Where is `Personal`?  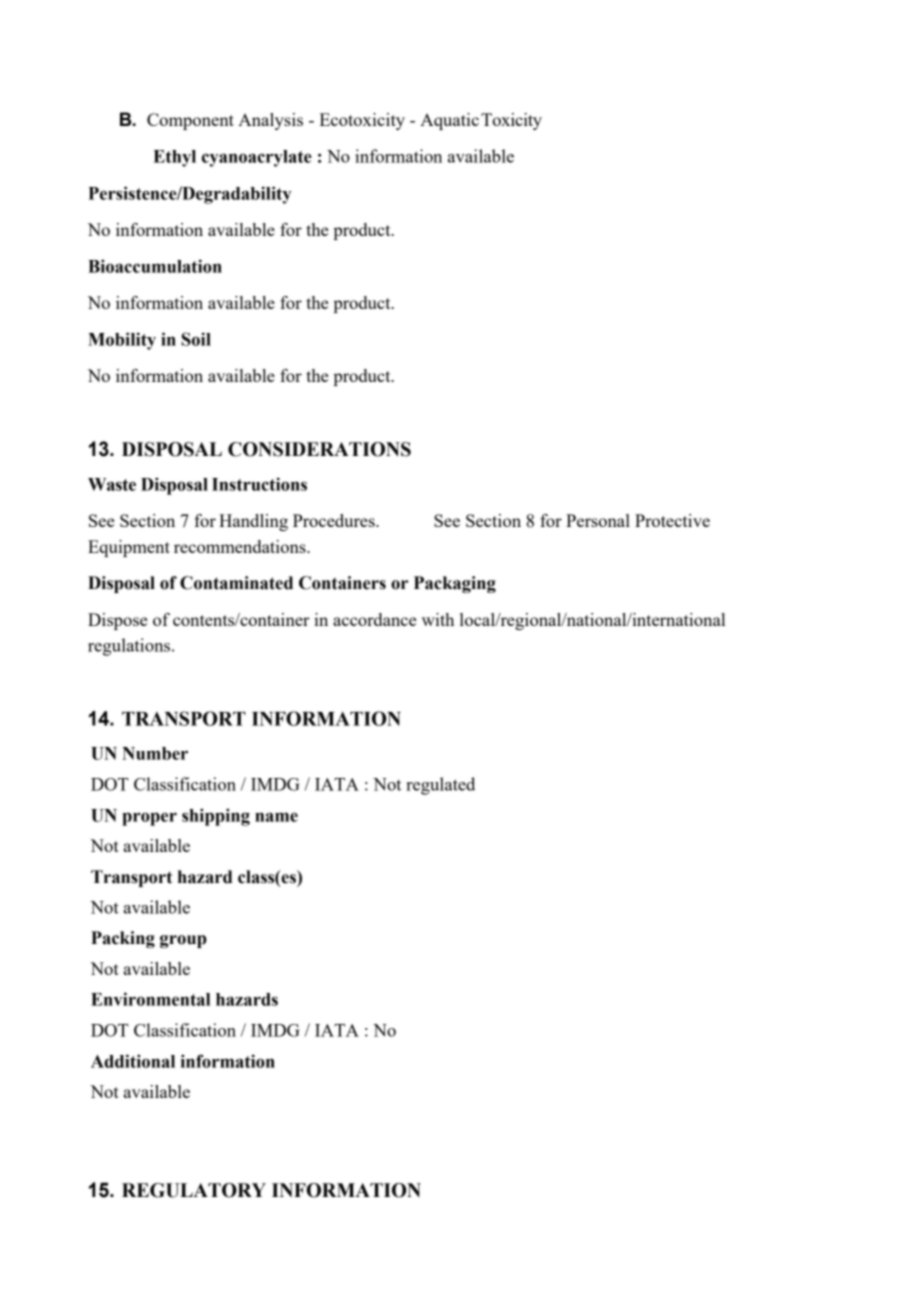
Personal is located at coordinates (598, 520).
